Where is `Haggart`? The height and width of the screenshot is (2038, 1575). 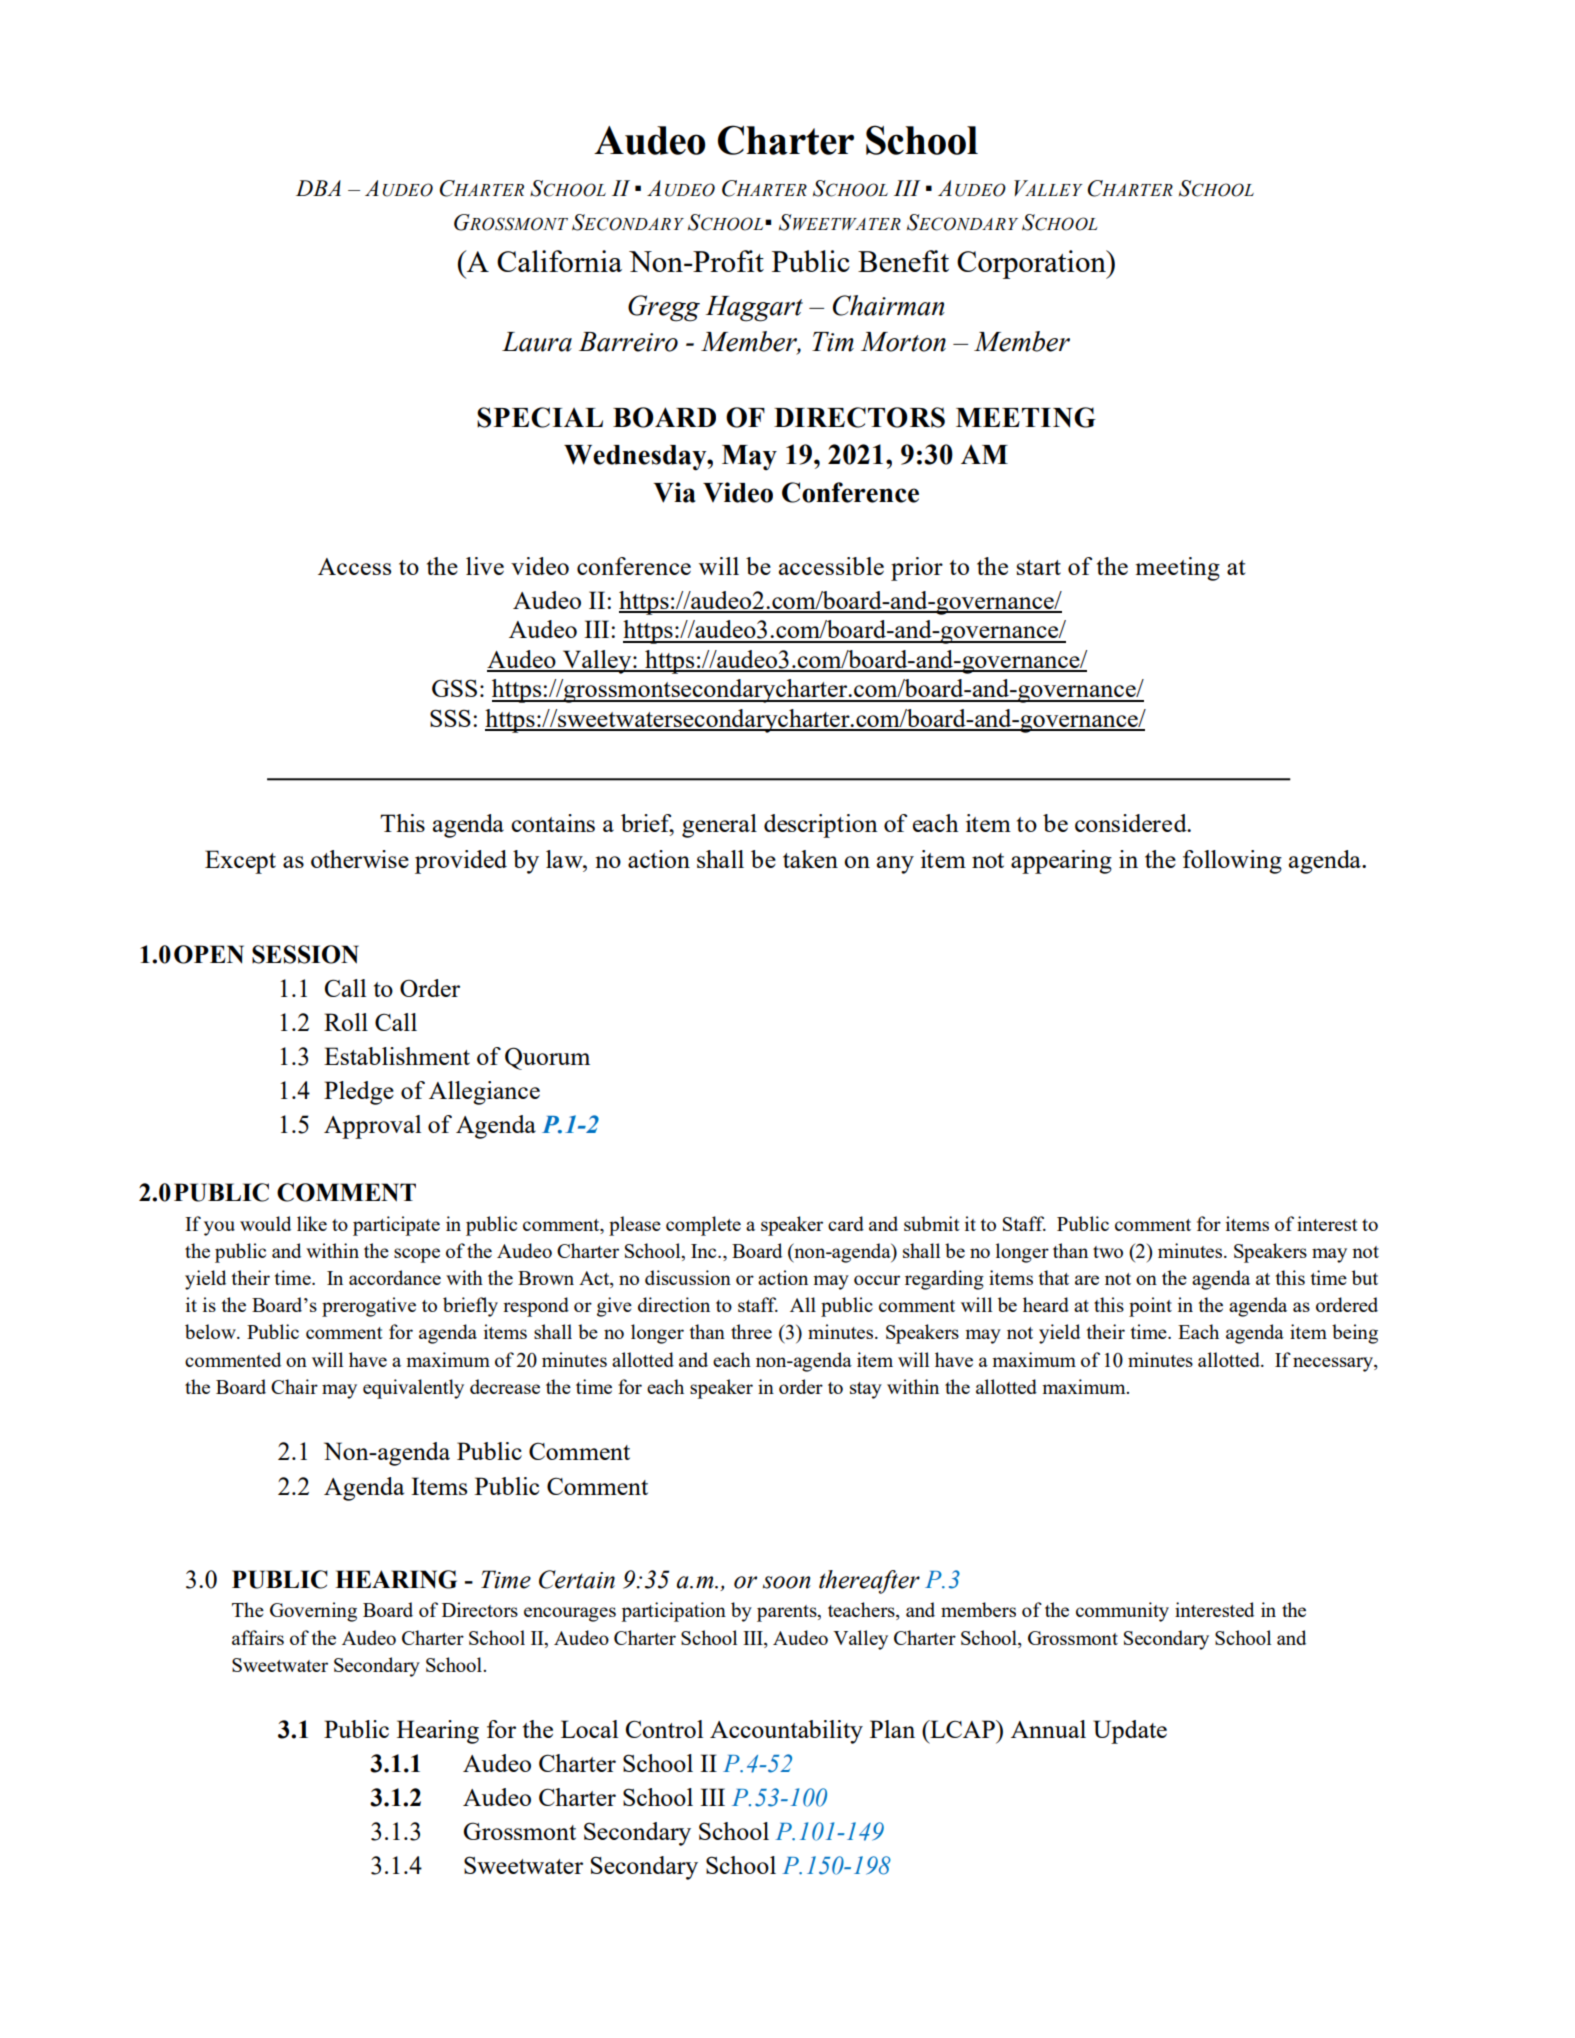
Haggart is located at coordinates (754, 309).
